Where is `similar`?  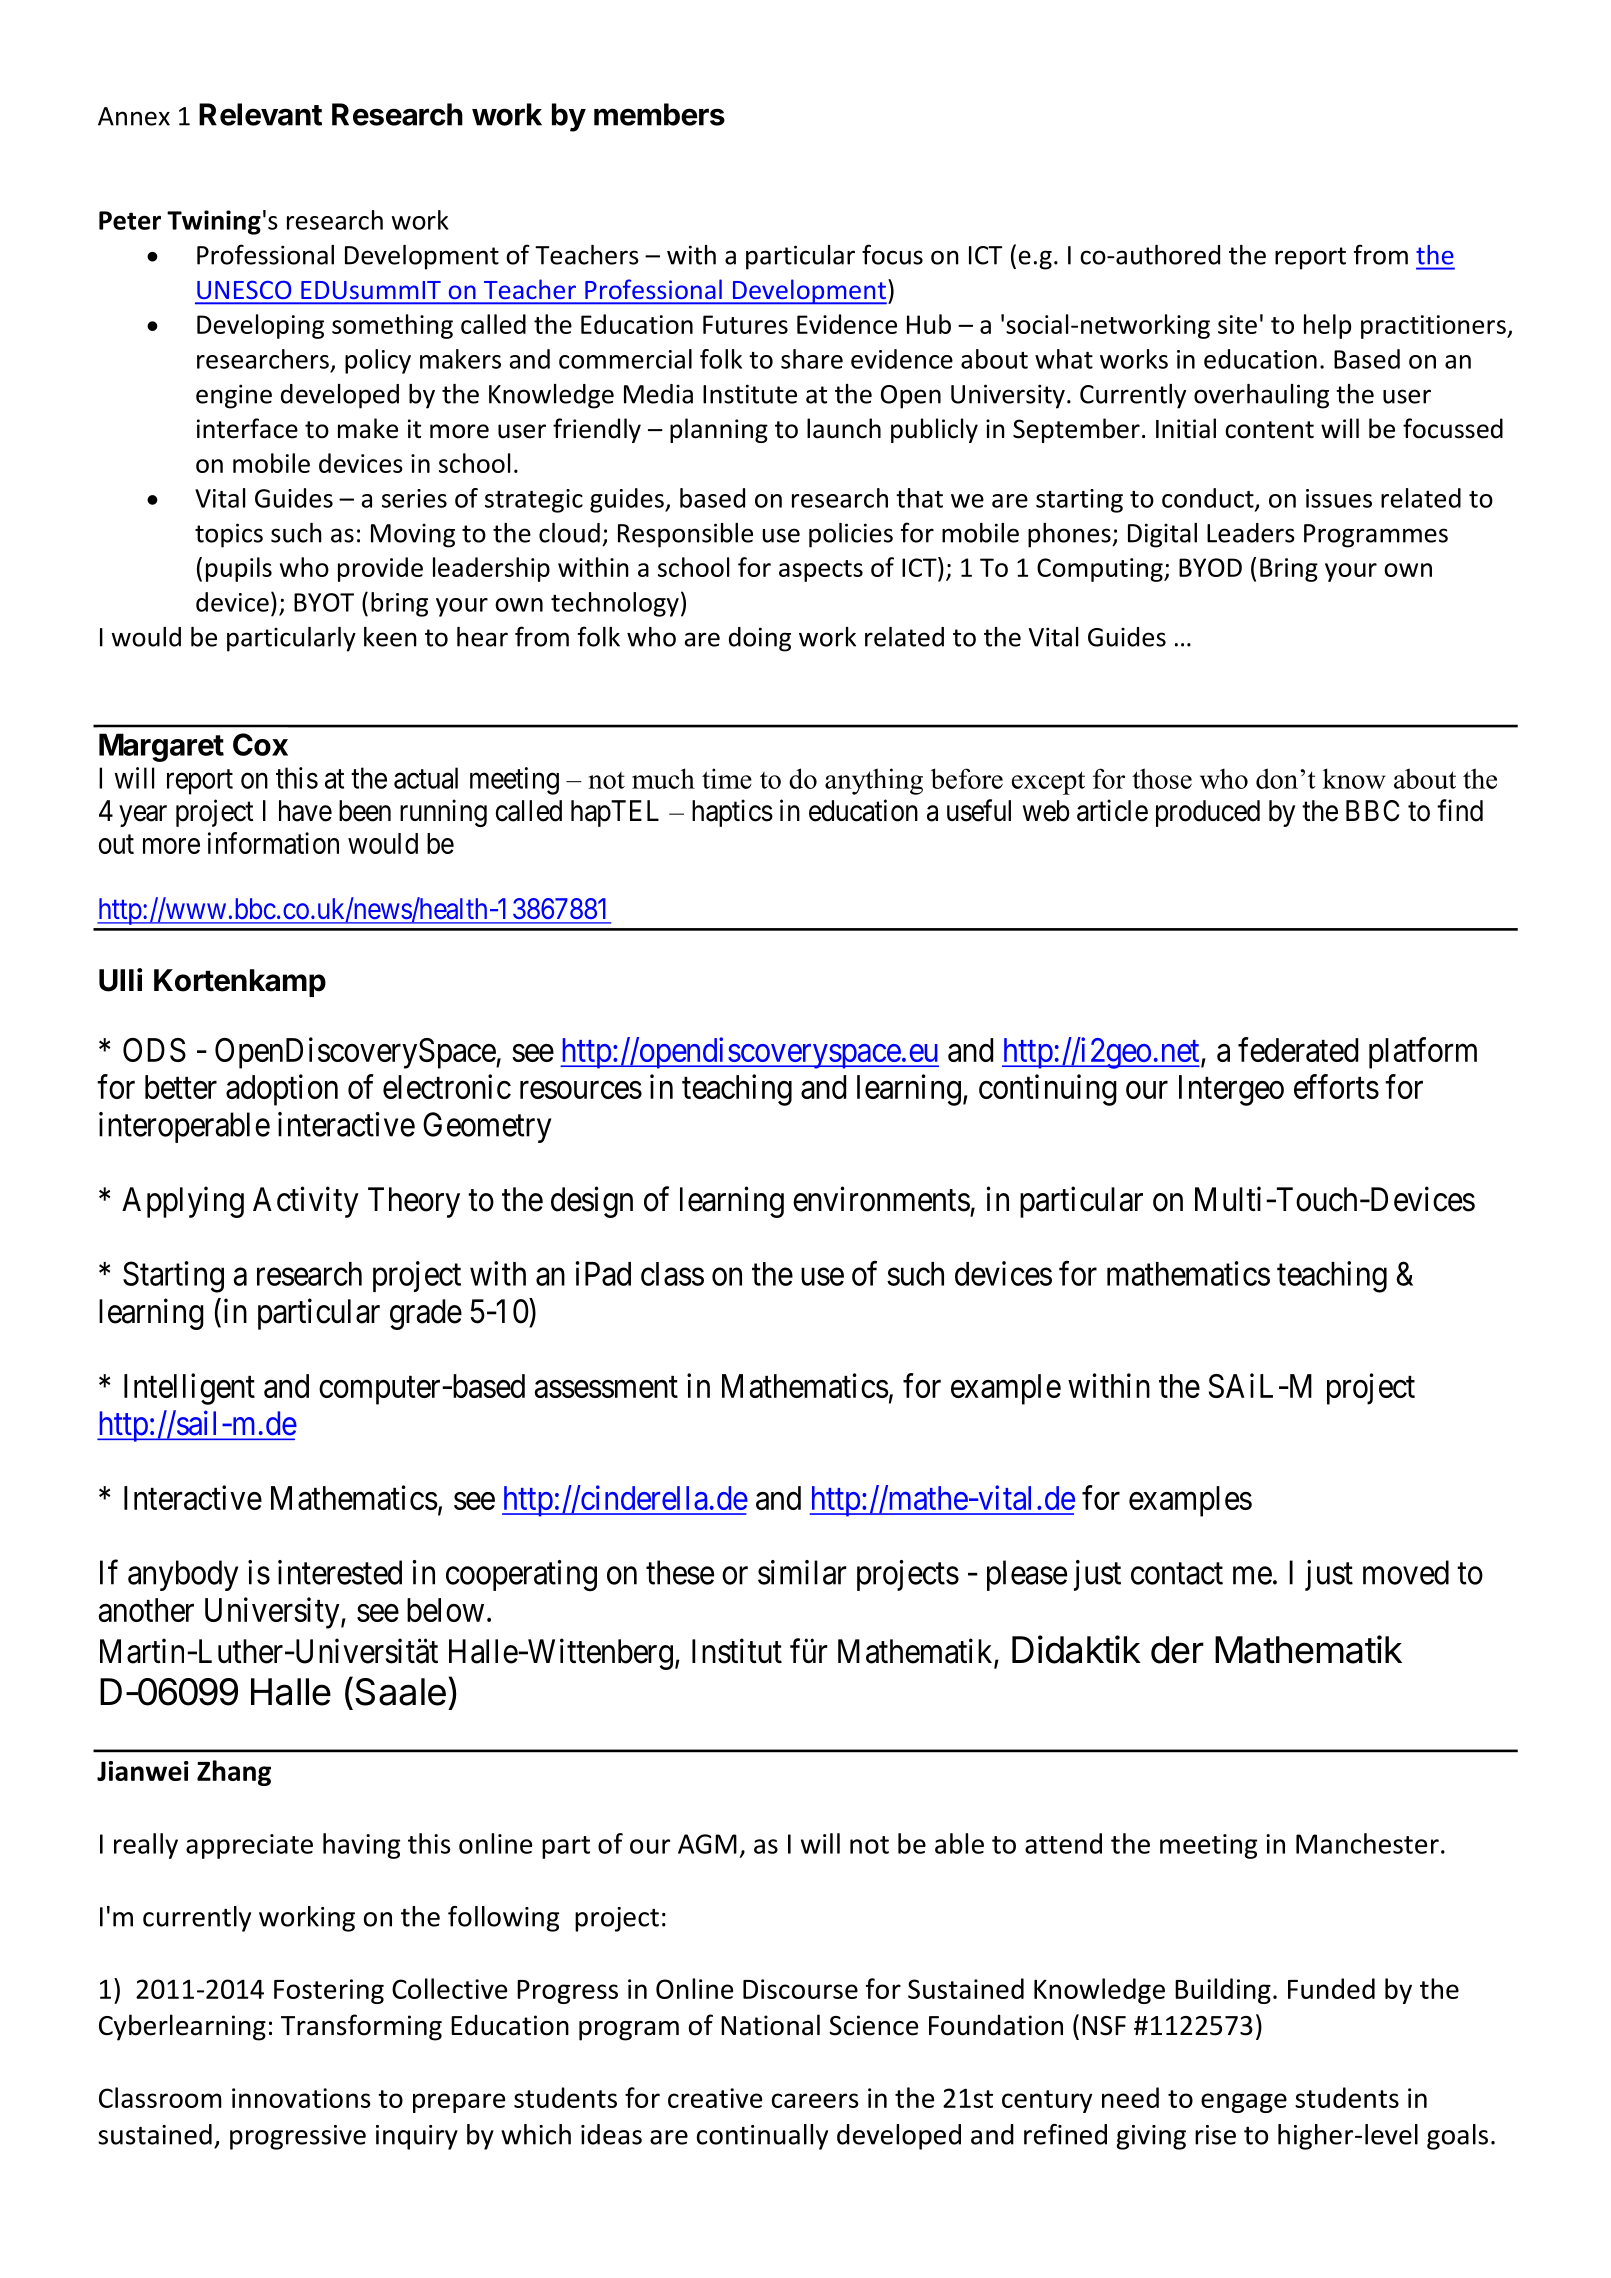 similar is located at coordinates (802, 1572).
